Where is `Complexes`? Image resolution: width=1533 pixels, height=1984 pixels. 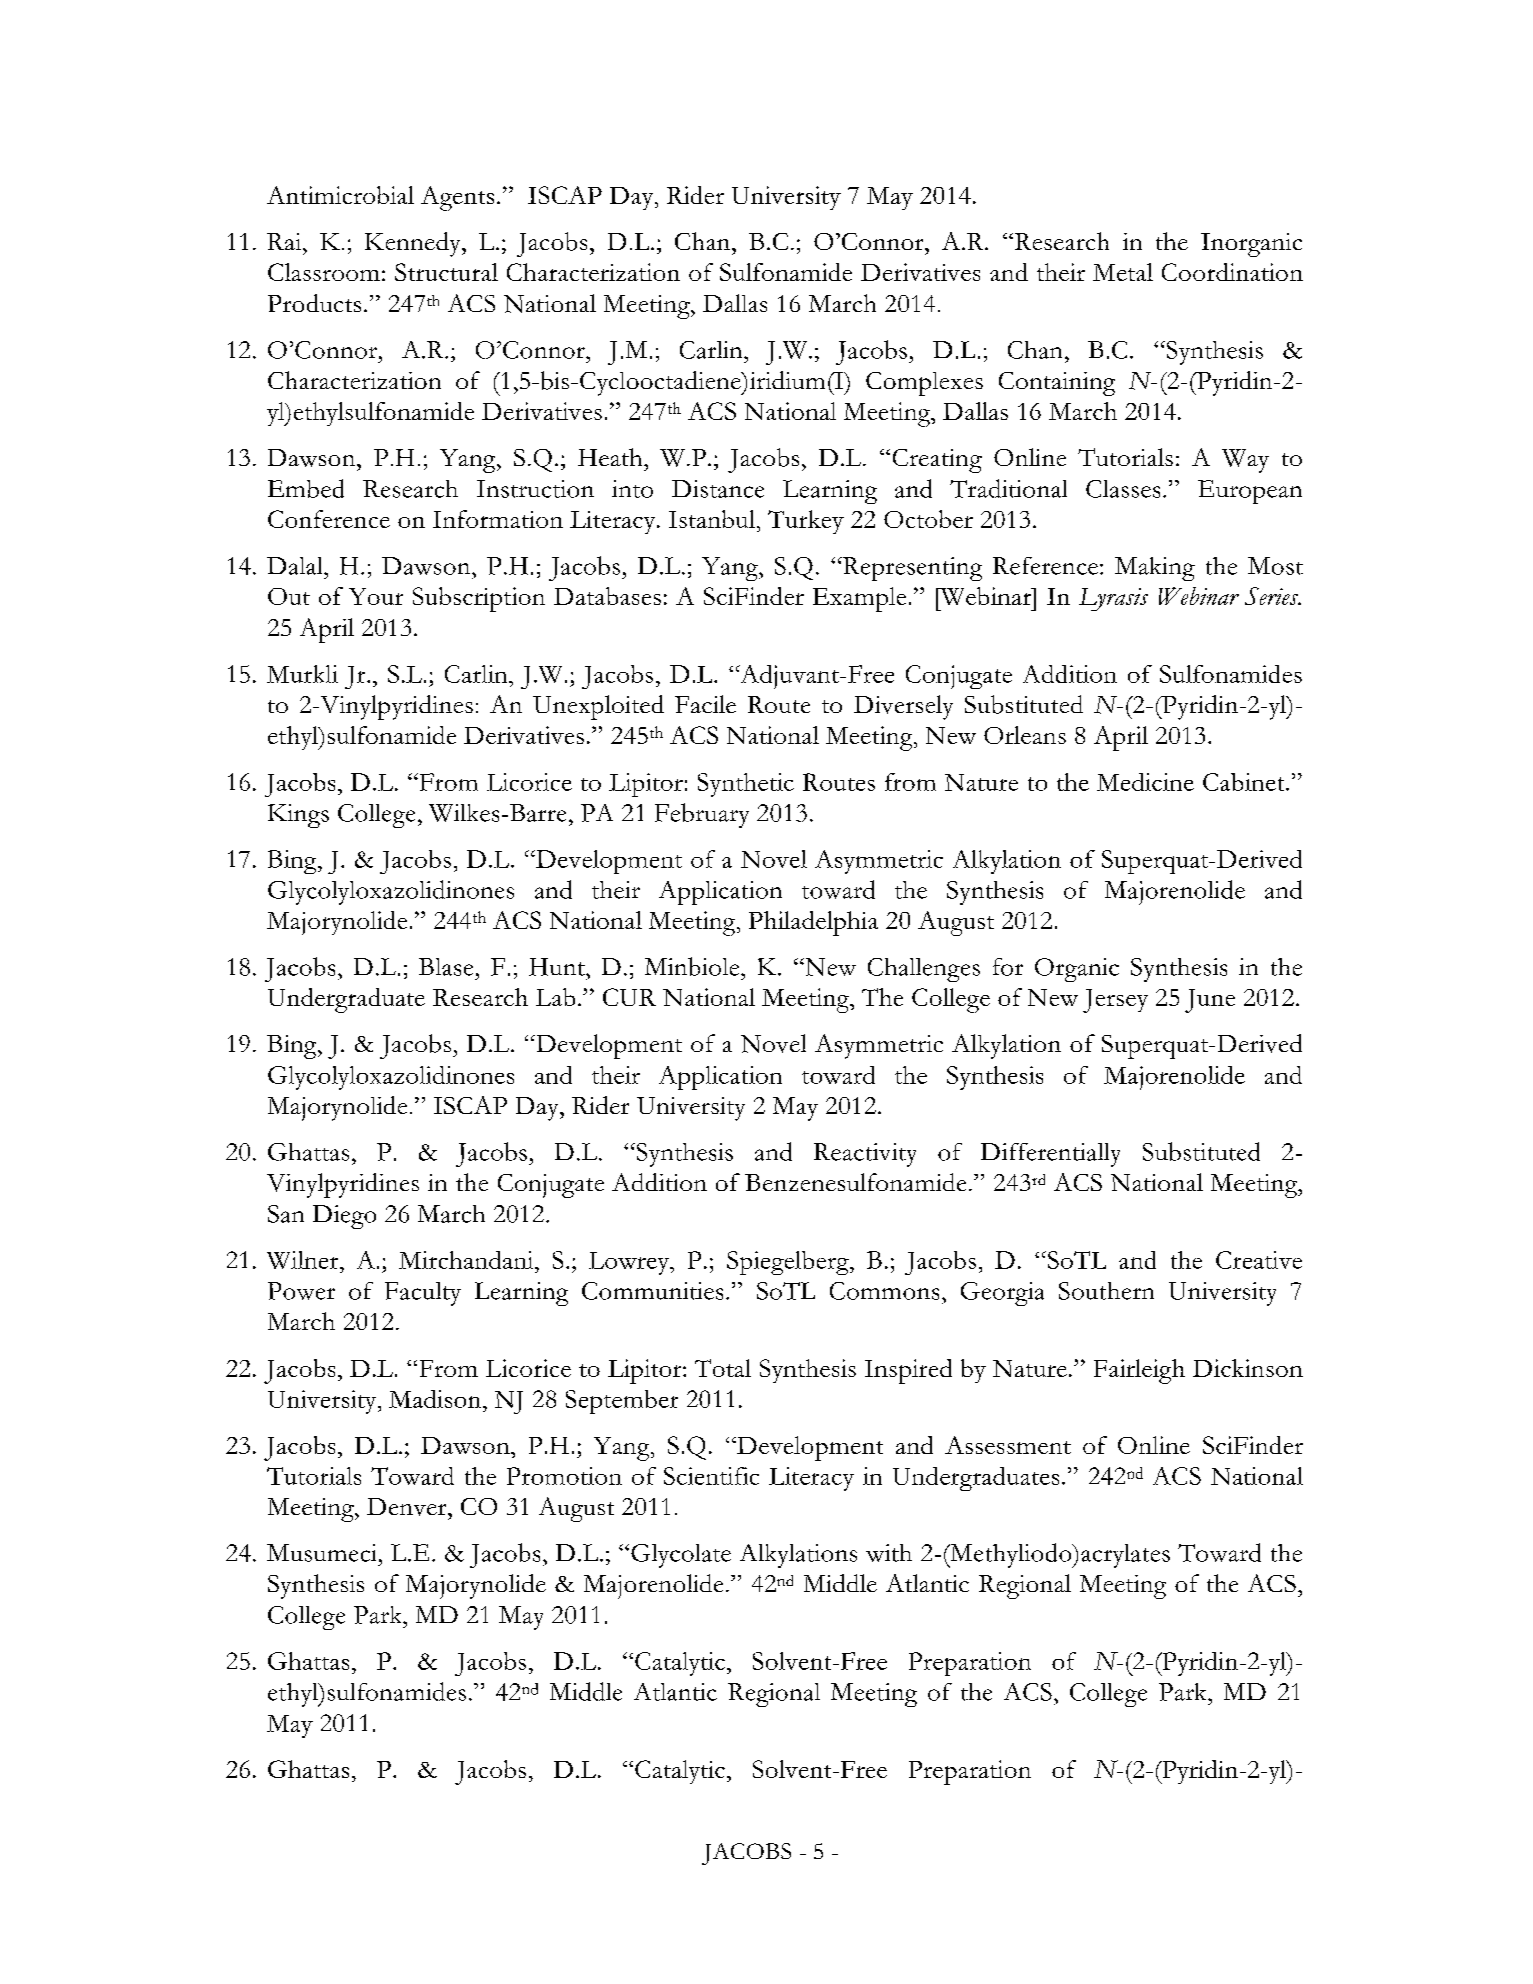 Complexes is located at coordinates (924, 384).
